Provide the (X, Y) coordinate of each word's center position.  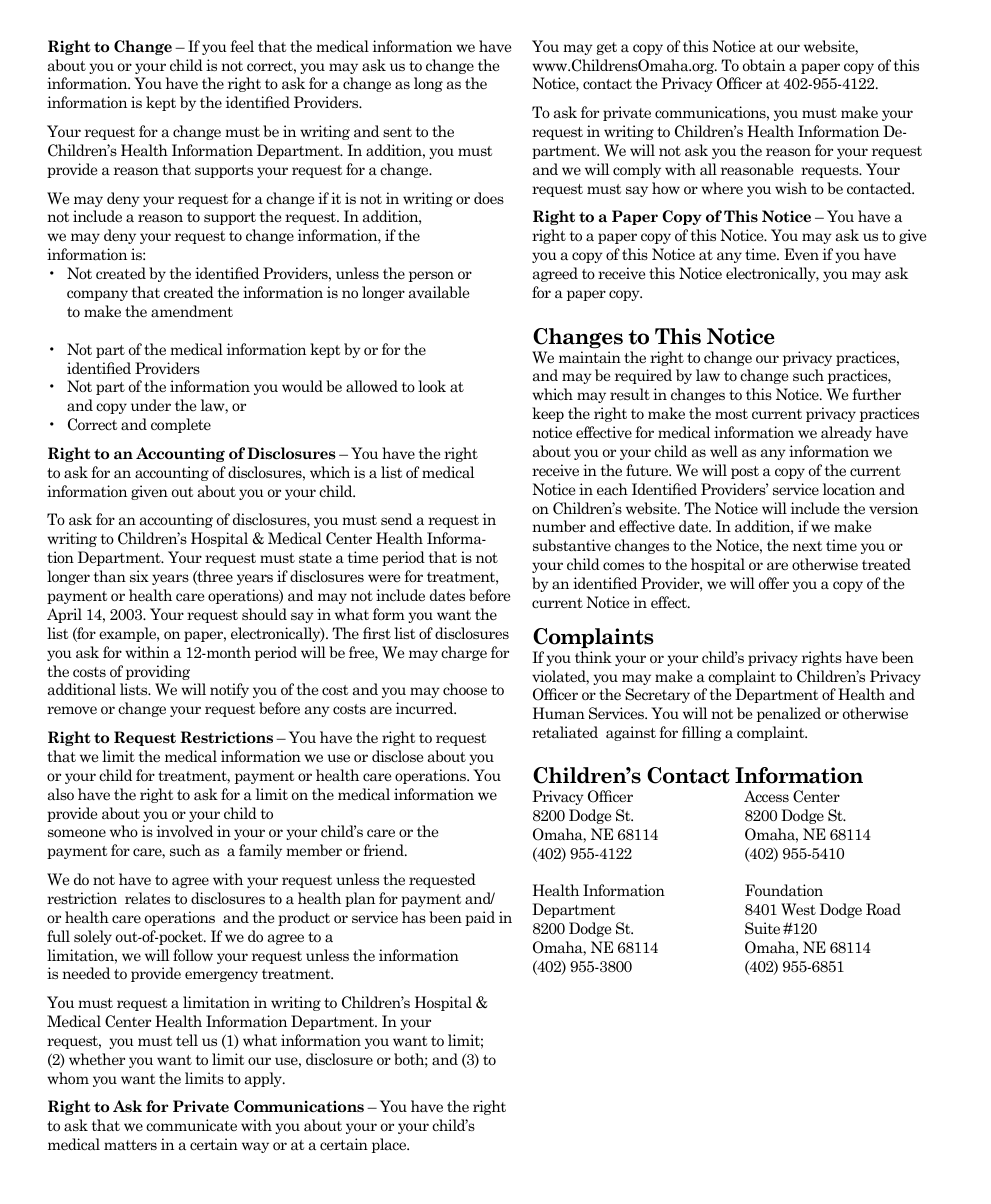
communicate (191, 1125)
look (432, 386)
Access (766, 796)
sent (397, 132)
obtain (764, 65)
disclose (397, 756)
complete (181, 425)
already (846, 433)
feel (242, 46)
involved (185, 831)
